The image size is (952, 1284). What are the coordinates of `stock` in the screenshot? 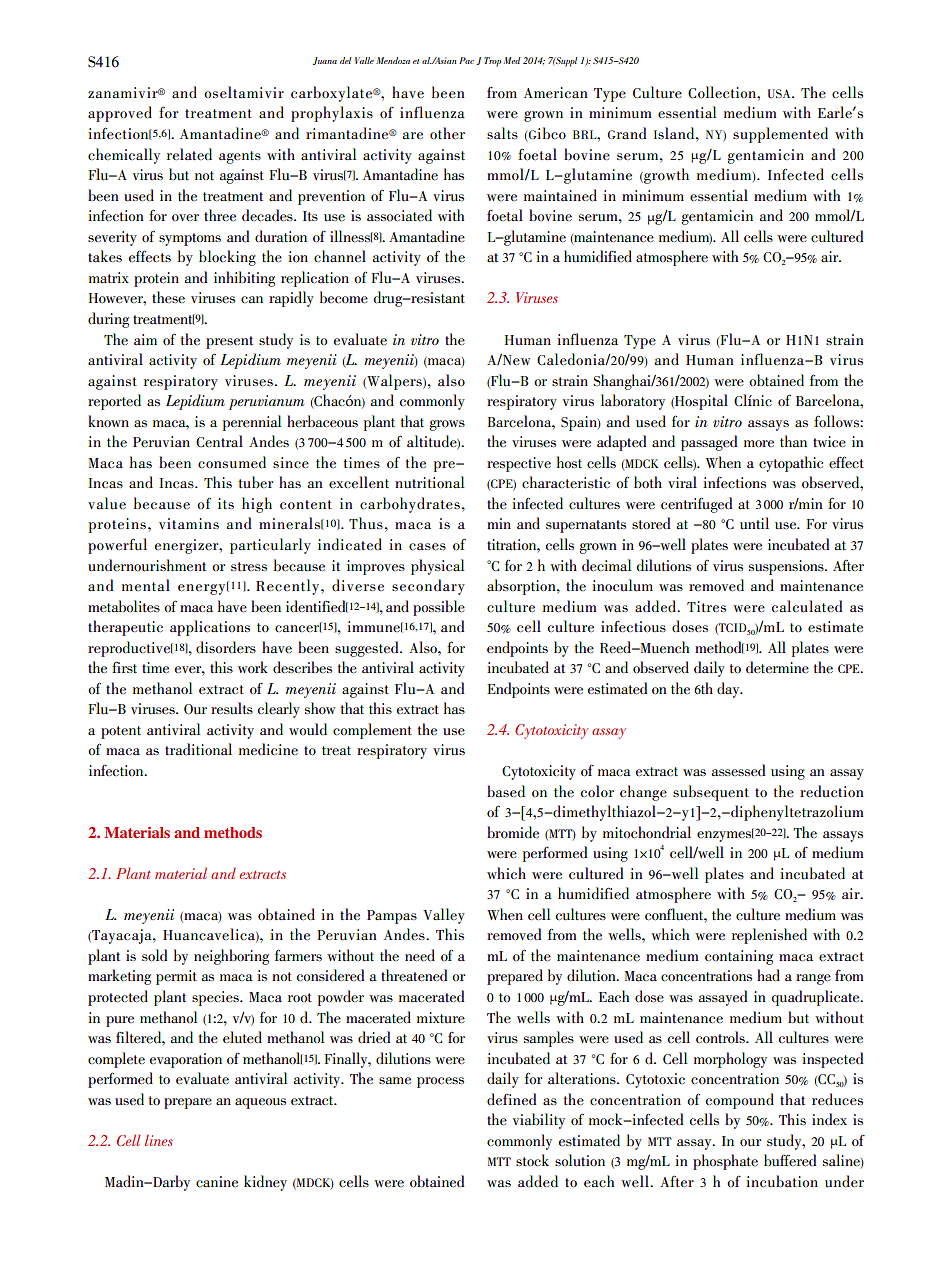 It's located at (532, 1160).
